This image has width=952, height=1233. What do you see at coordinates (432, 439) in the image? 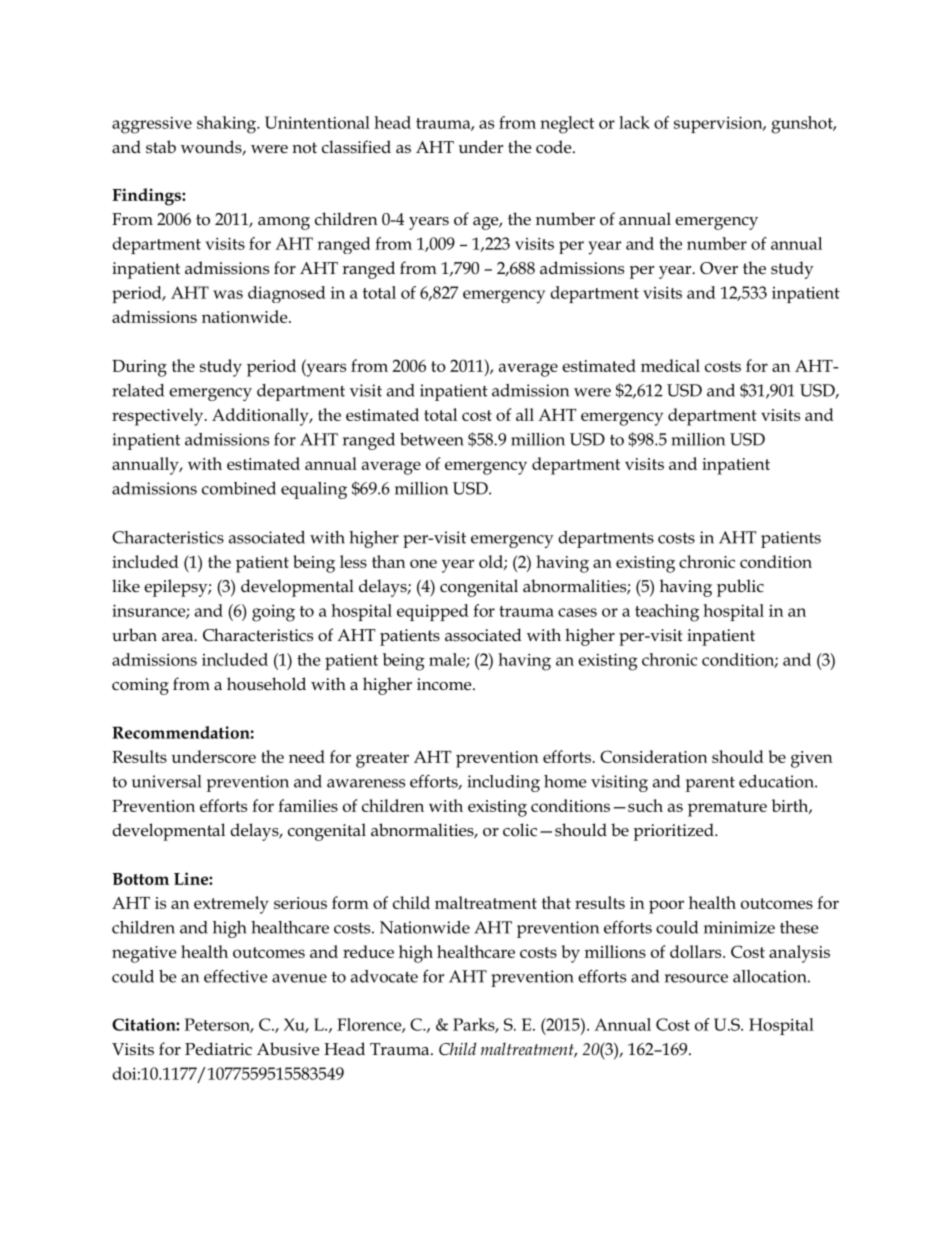
I see `between` at bounding box center [432, 439].
